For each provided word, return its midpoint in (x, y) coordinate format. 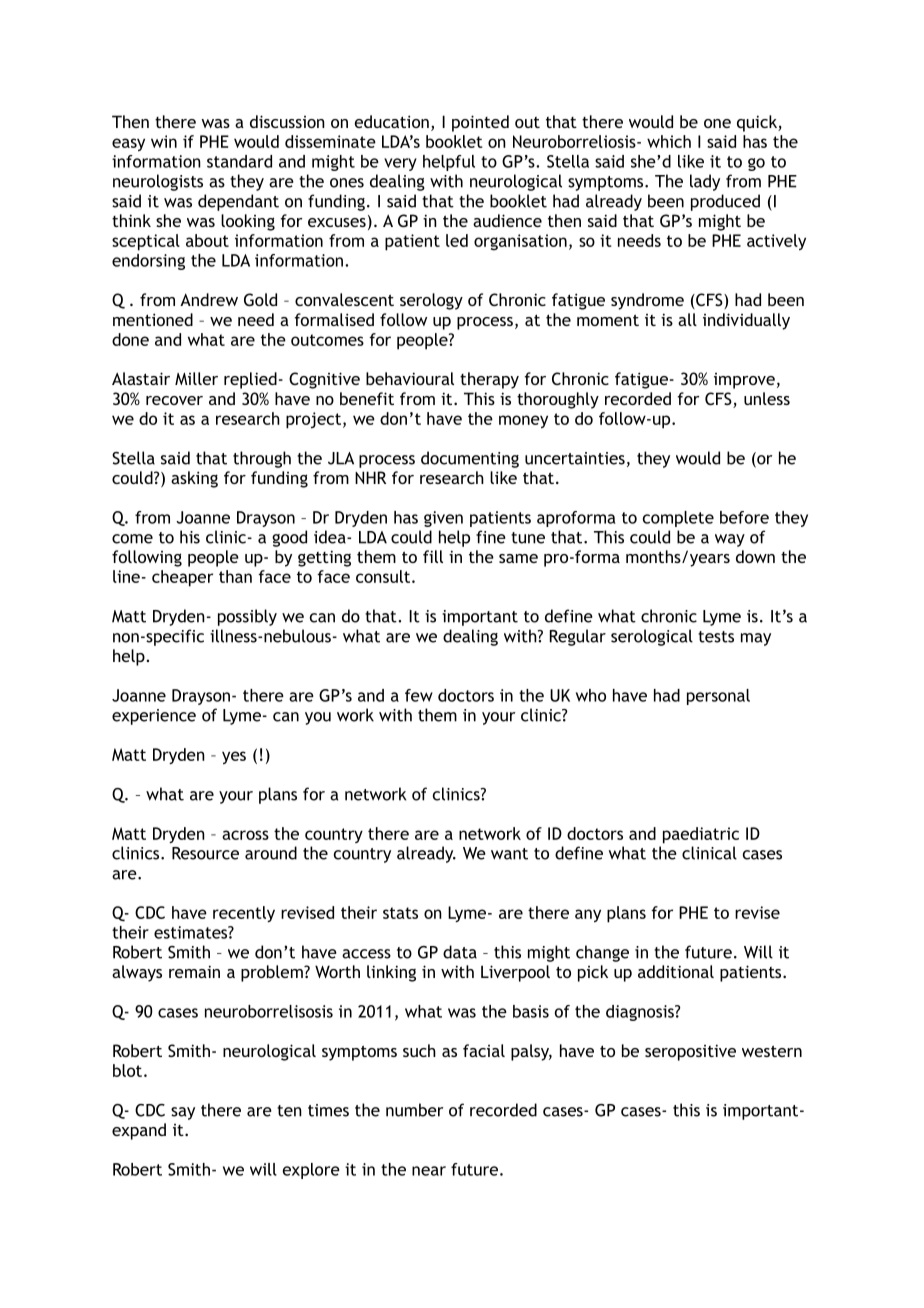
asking (194, 479)
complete (678, 519)
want (509, 854)
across (245, 835)
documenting (470, 459)
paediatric (701, 835)
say (183, 1113)
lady (705, 182)
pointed (480, 123)
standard (239, 161)
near (429, 1171)
